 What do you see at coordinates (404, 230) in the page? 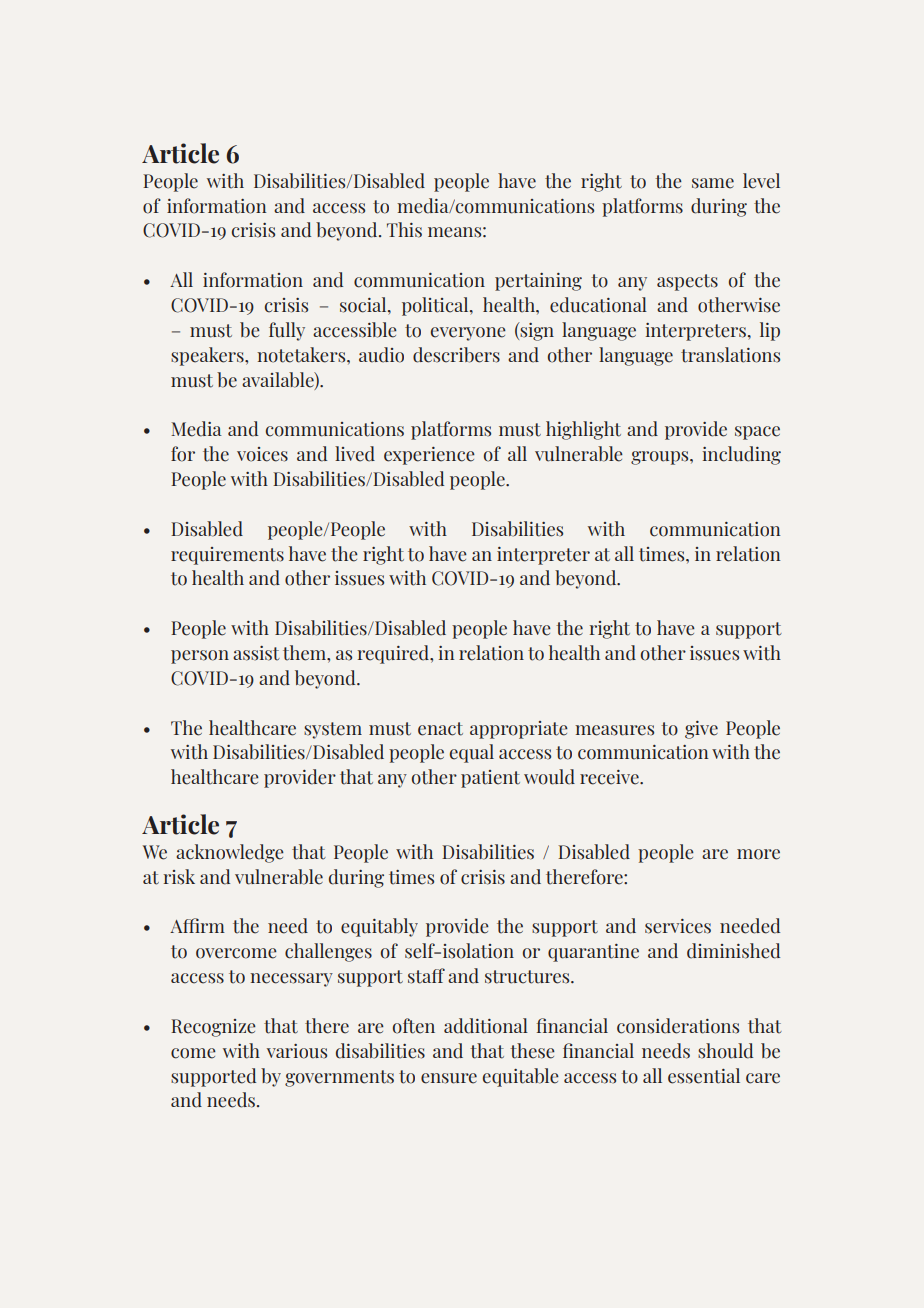
I see `This` at bounding box center [404, 230].
